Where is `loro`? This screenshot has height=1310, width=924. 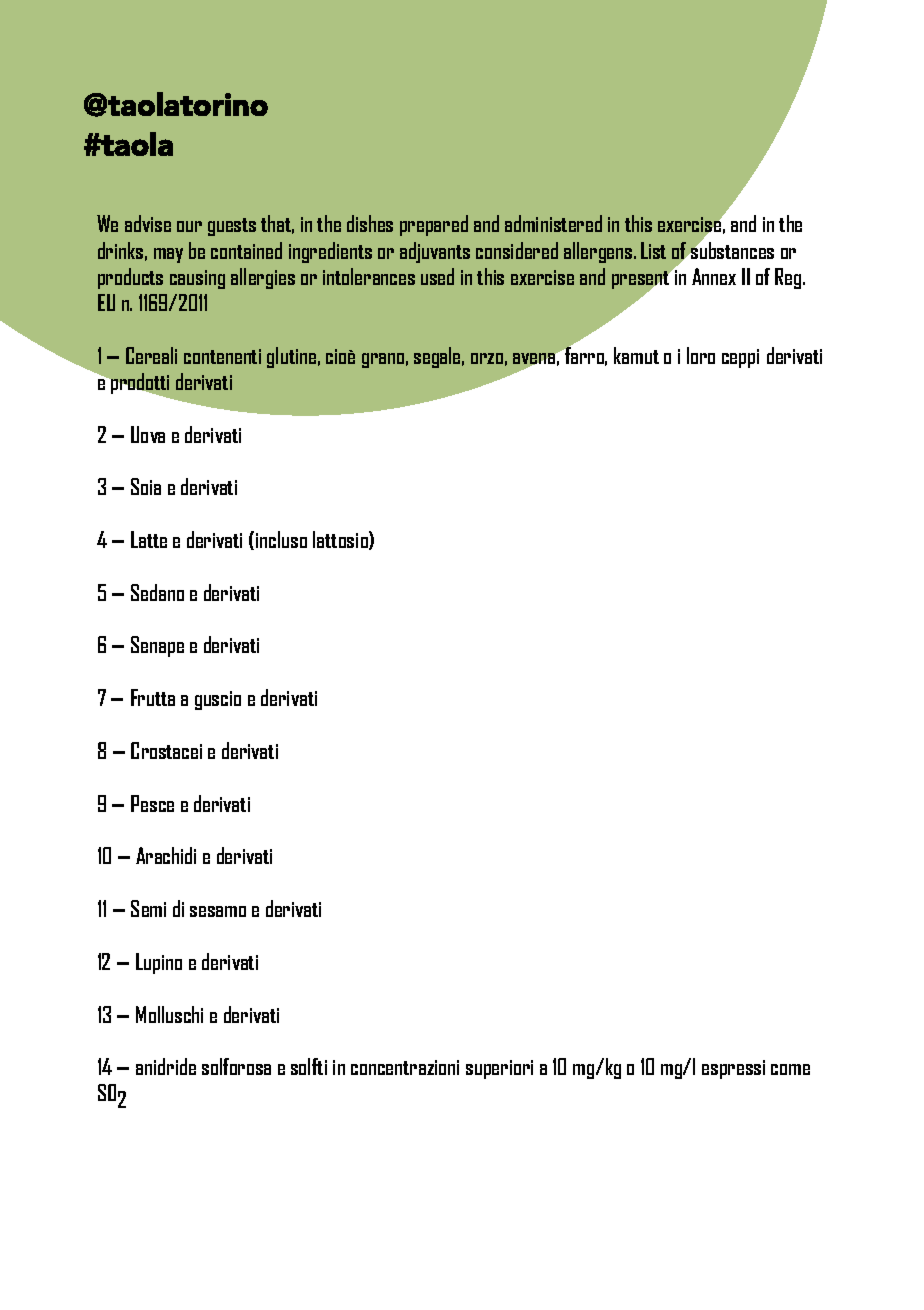
loro is located at coordinates (701, 355).
